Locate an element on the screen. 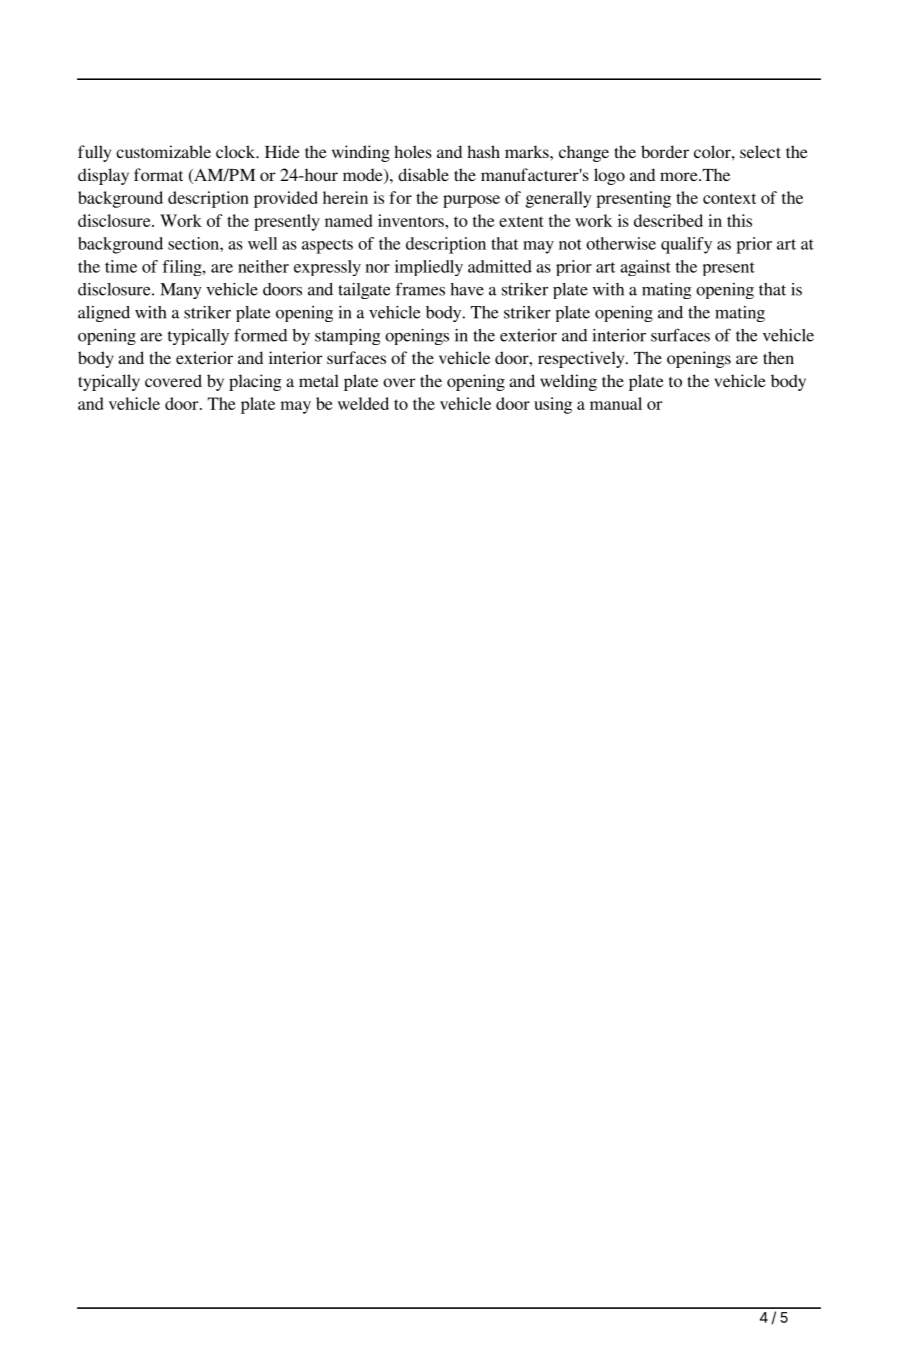 The image size is (898, 1360). placing is located at coordinates (255, 382).
